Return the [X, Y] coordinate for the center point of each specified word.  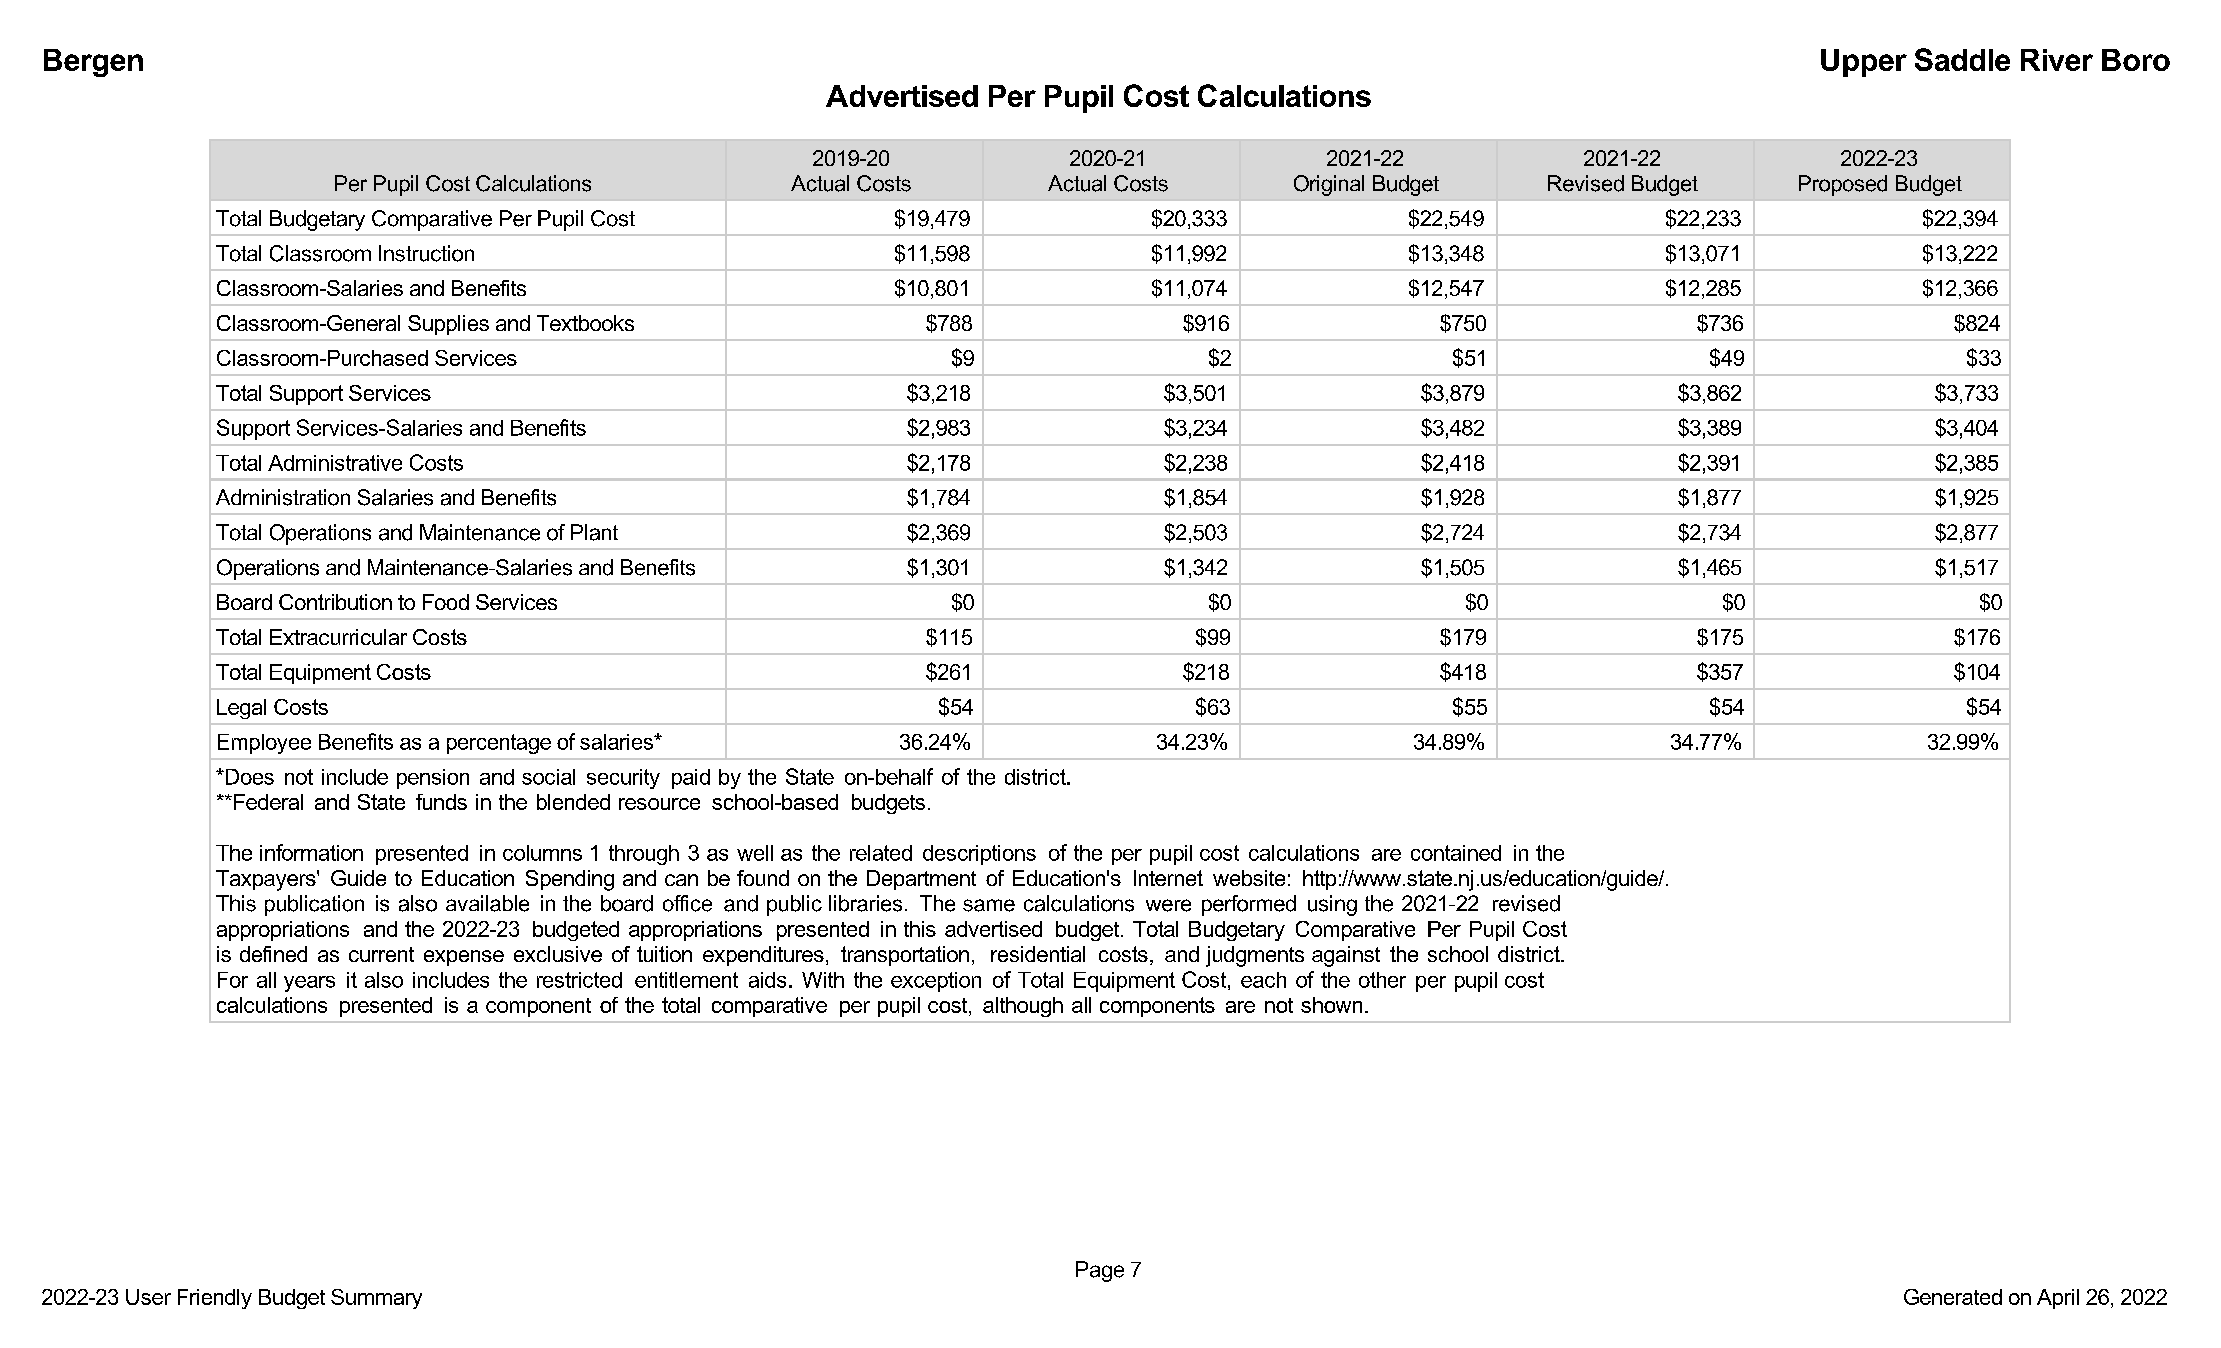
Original [1329, 185]
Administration [283, 497]
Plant [594, 532]
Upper [1864, 63]
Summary [376, 1299]
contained [1456, 853]
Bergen [93, 63]
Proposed [1843, 185]
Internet [1168, 878]
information [311, 852]
